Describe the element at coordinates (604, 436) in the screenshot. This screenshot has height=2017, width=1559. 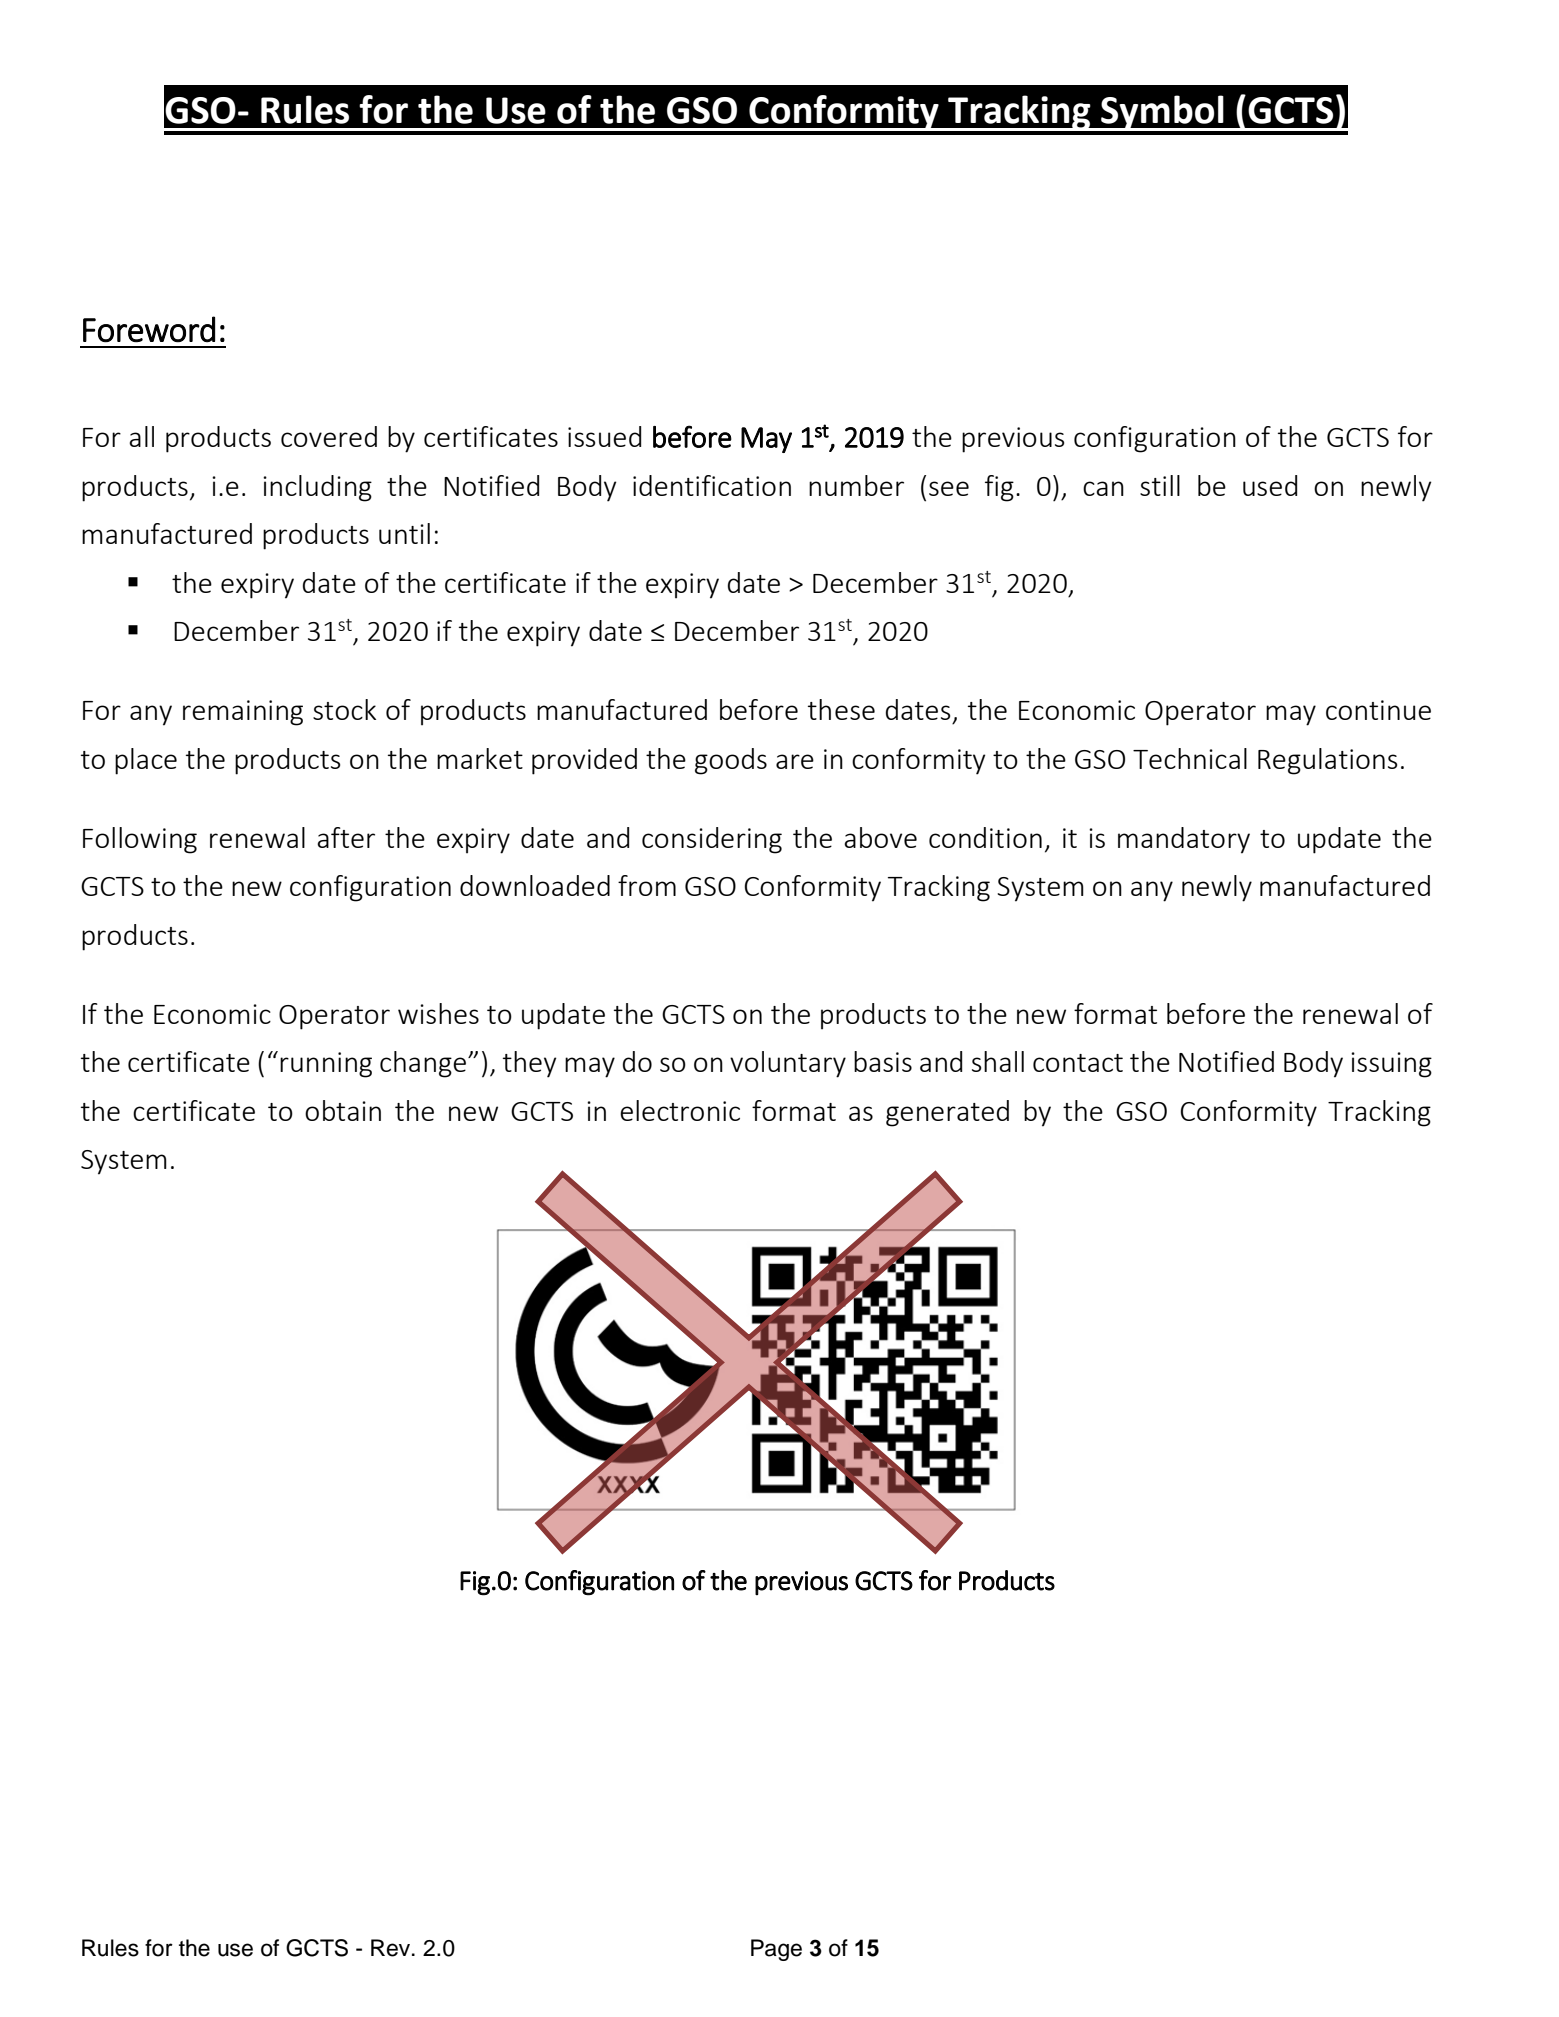
I see `issued` at that location.
